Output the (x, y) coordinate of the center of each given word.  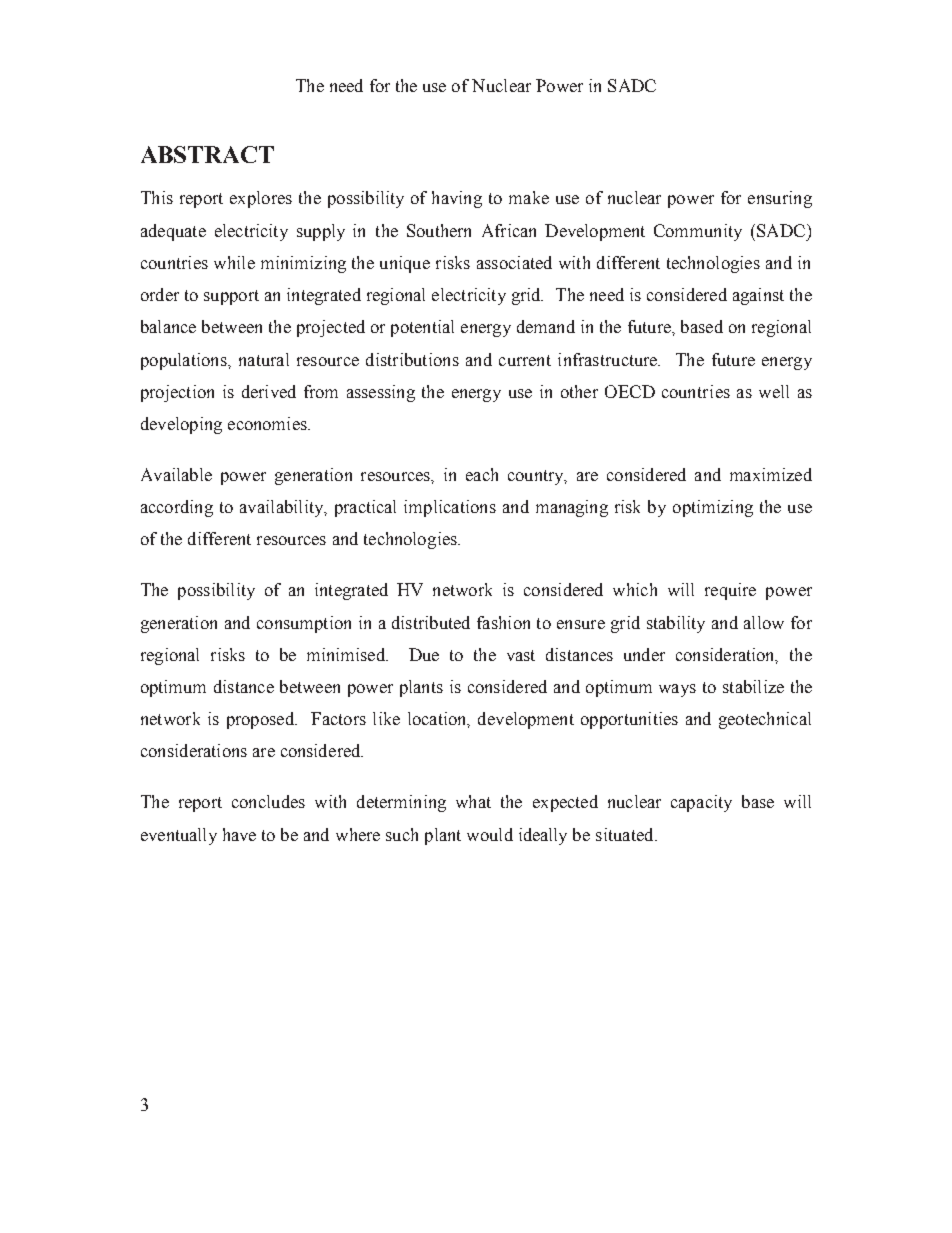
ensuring (780, 199)
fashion (503, 622)
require (730, 591)
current (525, 360)
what (473, 801)
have (239, 834)
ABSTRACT (207, 154)
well (774, 391)
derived (269, 391)
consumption (304, 624)
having (457, 199)
